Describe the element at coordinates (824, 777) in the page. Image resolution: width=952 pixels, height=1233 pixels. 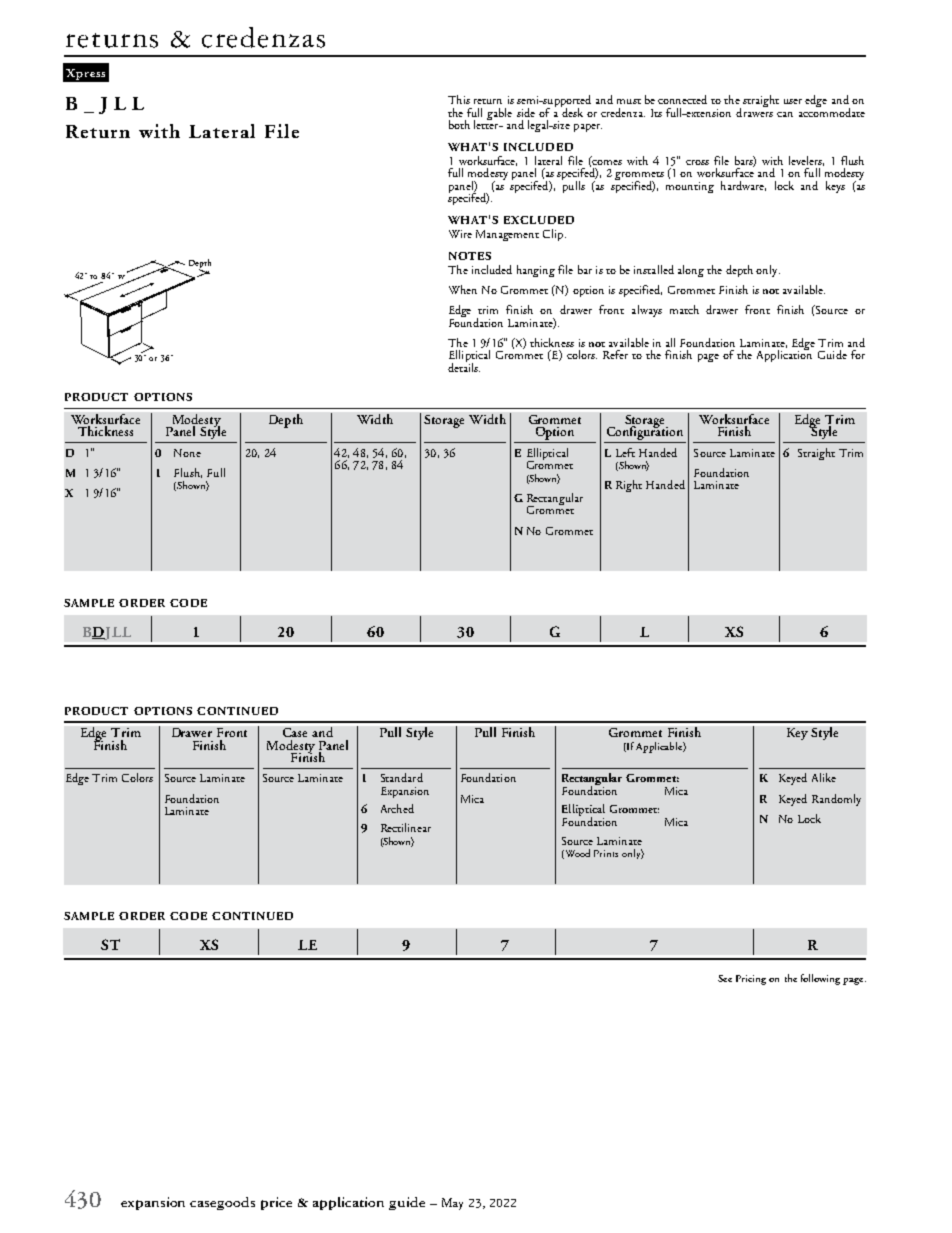
I see `Alike` at that location.
